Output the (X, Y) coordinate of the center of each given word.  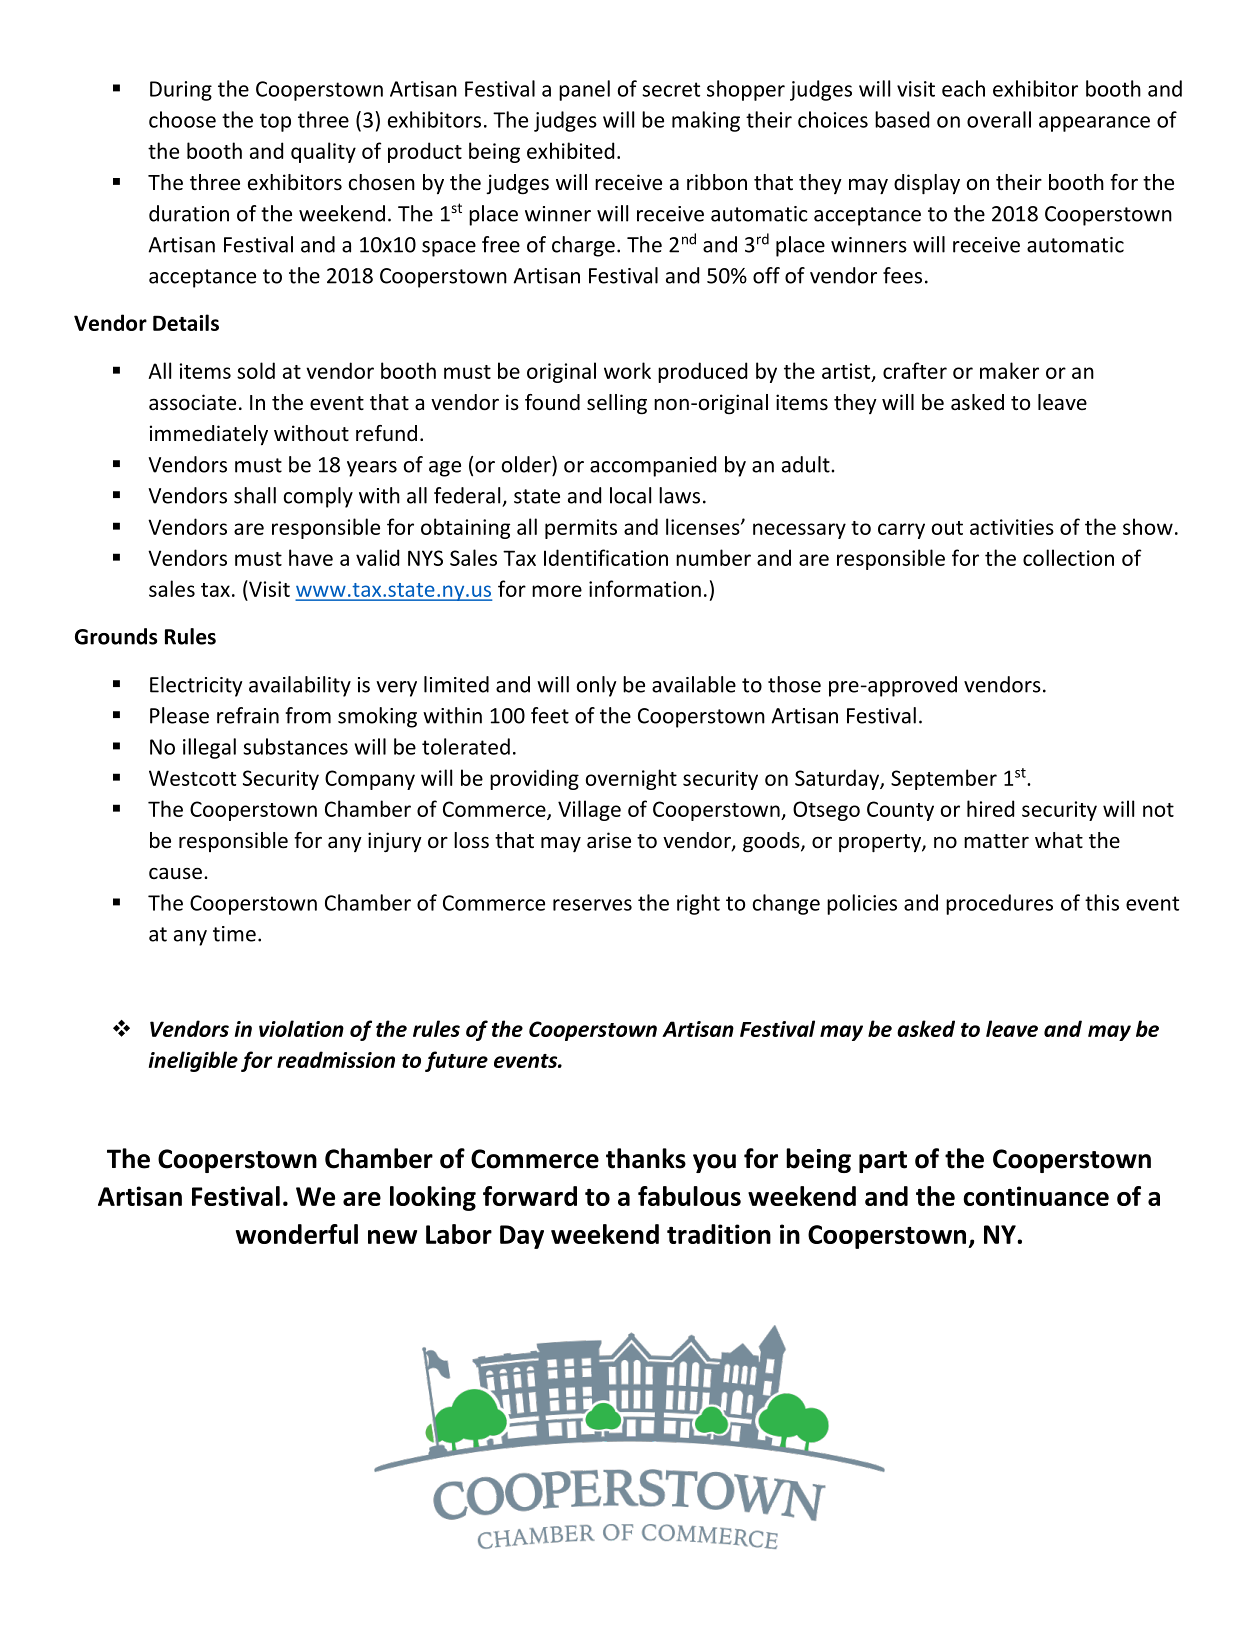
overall (999, 119)
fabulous (689, 1196)
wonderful (297, 1234)
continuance (1036, 1196)
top (275, 122)
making (706, 121)
